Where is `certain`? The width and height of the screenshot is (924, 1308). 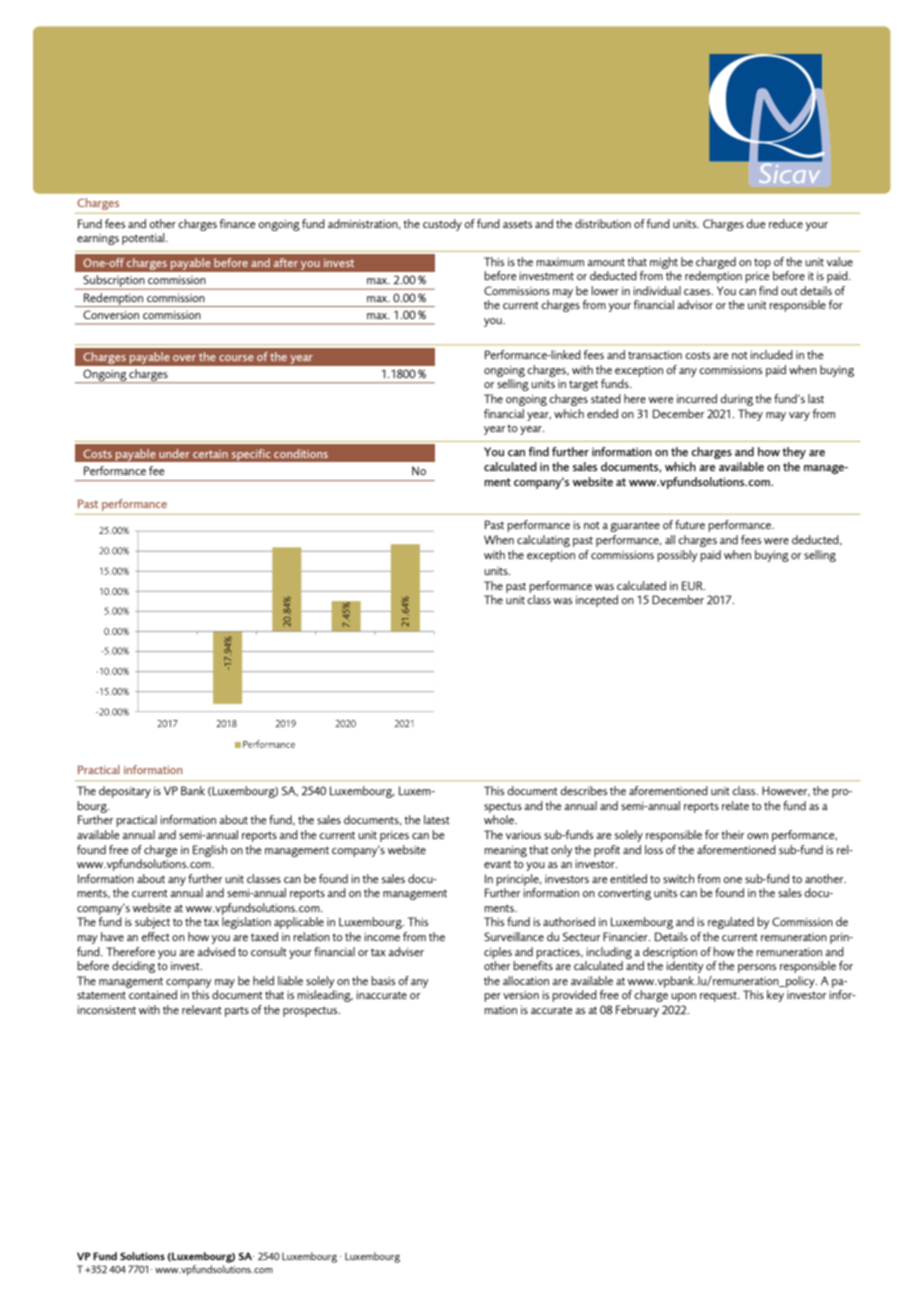
certain is located at coordinates (210, 454).
